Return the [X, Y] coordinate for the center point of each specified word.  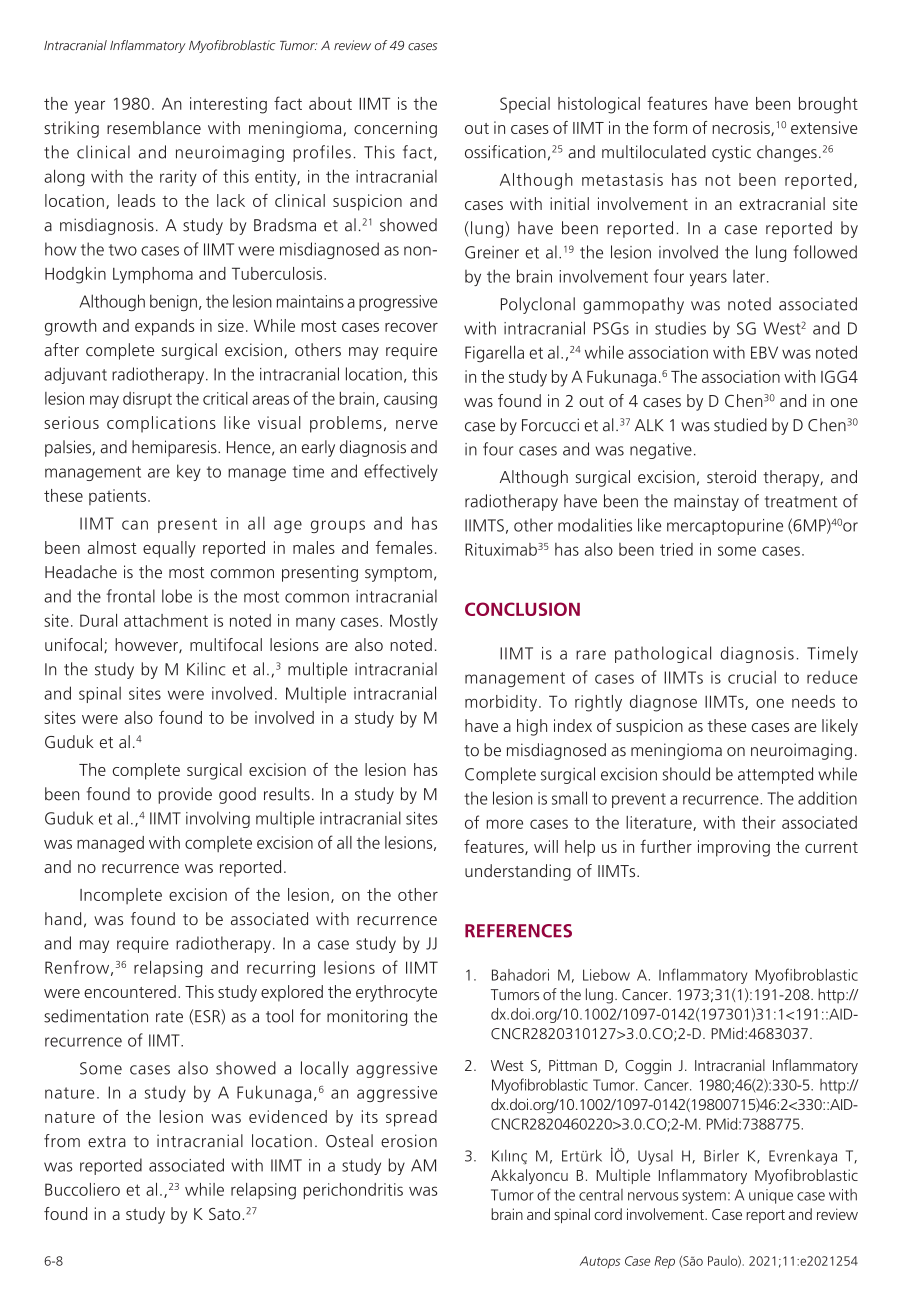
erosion [409, 1141]
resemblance [154, 127]
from [62, 1141]
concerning [395, 129]
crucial [752, 677]
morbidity [501, 703]
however [147, 645]
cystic [731, 153]
